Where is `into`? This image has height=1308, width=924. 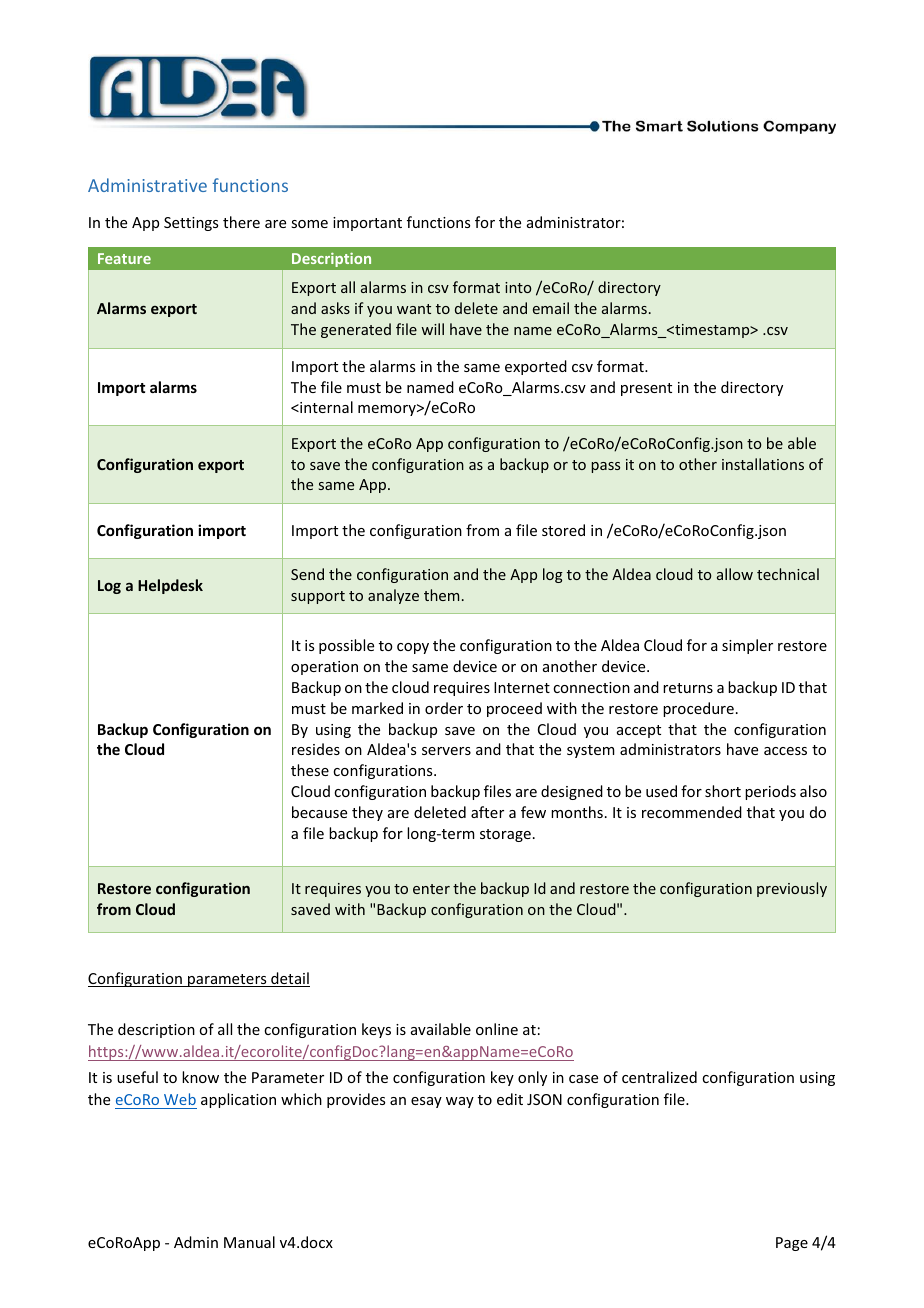 into is located at coordinates (518, 287).
